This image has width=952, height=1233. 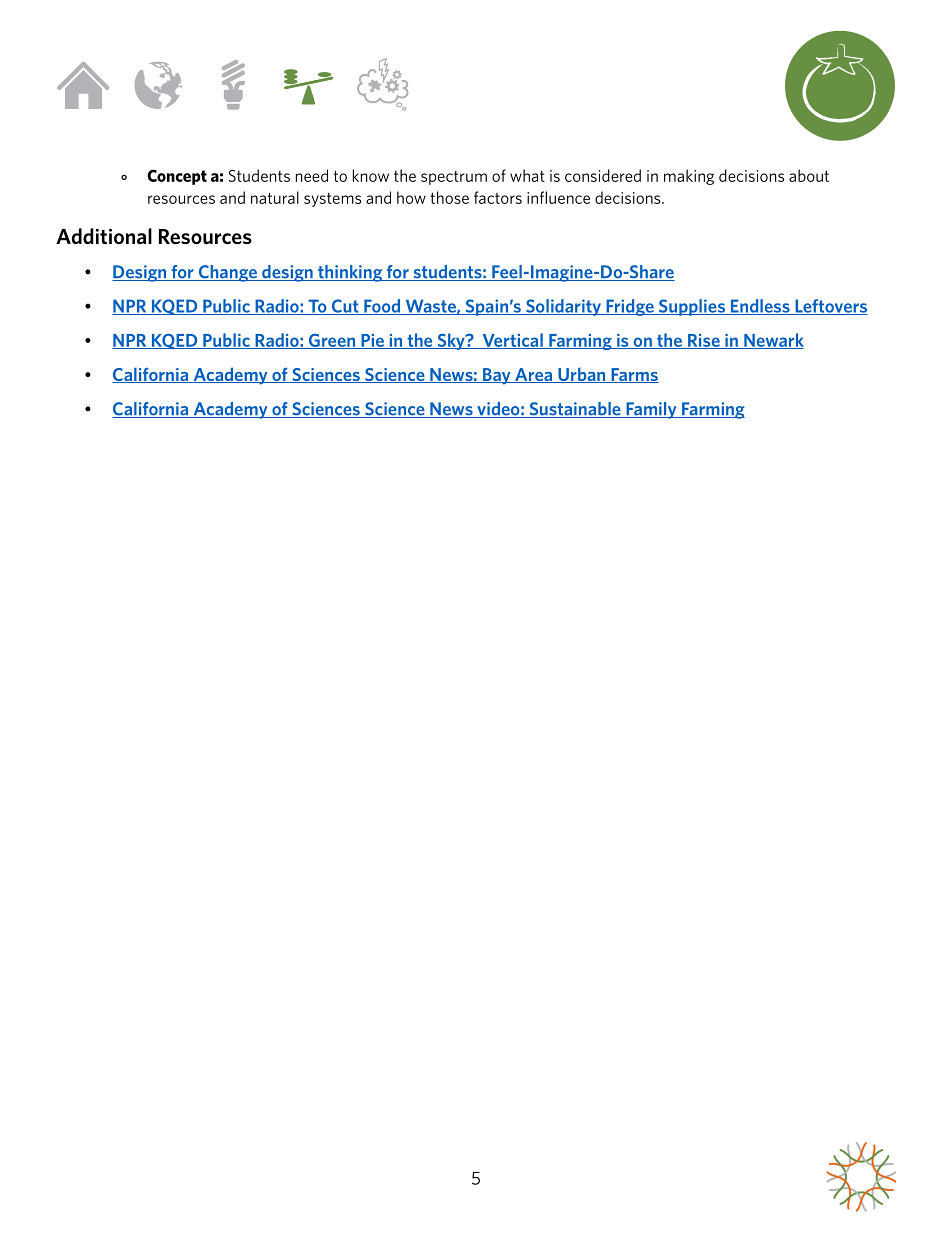 What do you see at coordinates (773, 341) in the image?
I see `Newark` at bounding box center [773, 341].
